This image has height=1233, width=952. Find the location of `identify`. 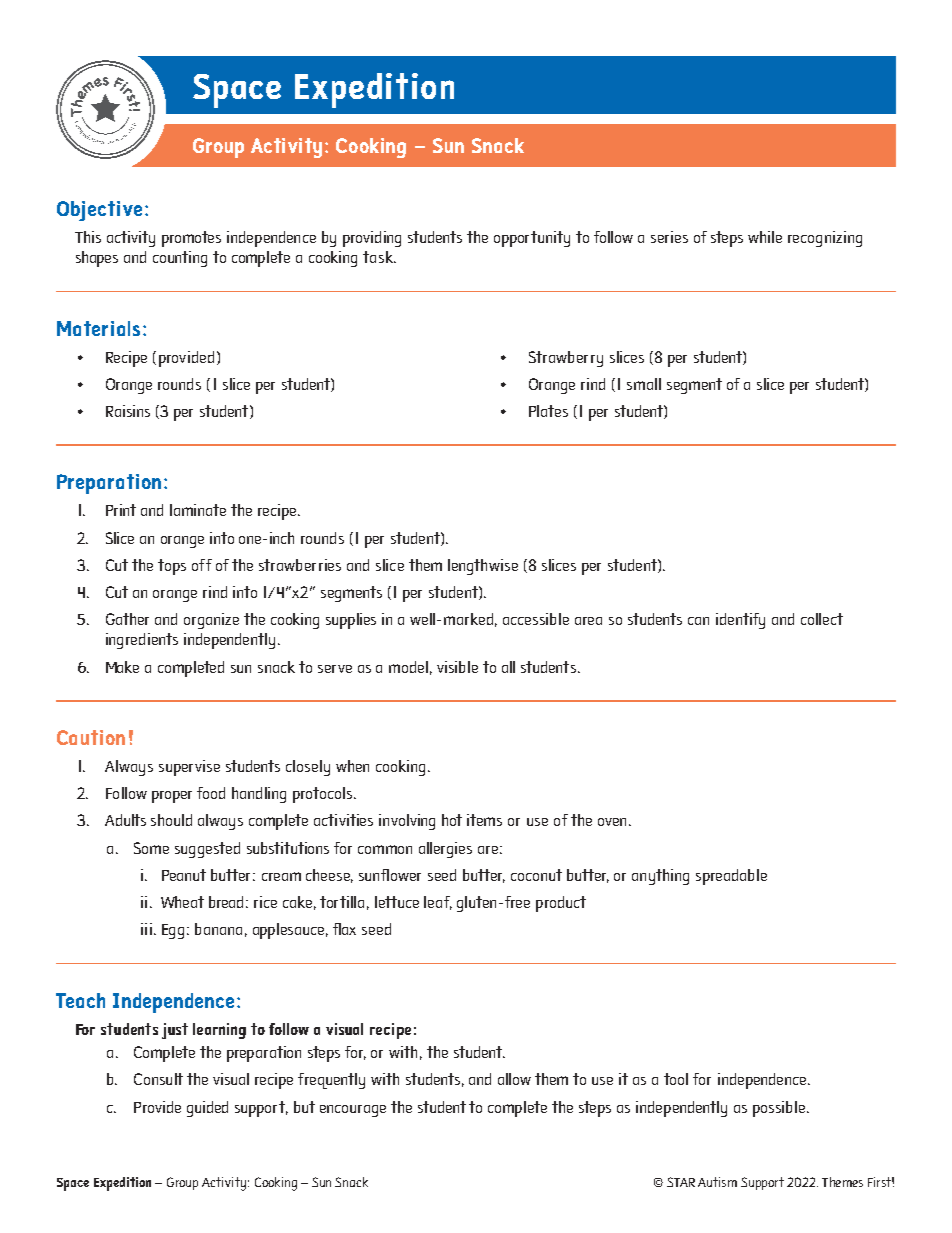

identify is located at coordinates (740, 621).
